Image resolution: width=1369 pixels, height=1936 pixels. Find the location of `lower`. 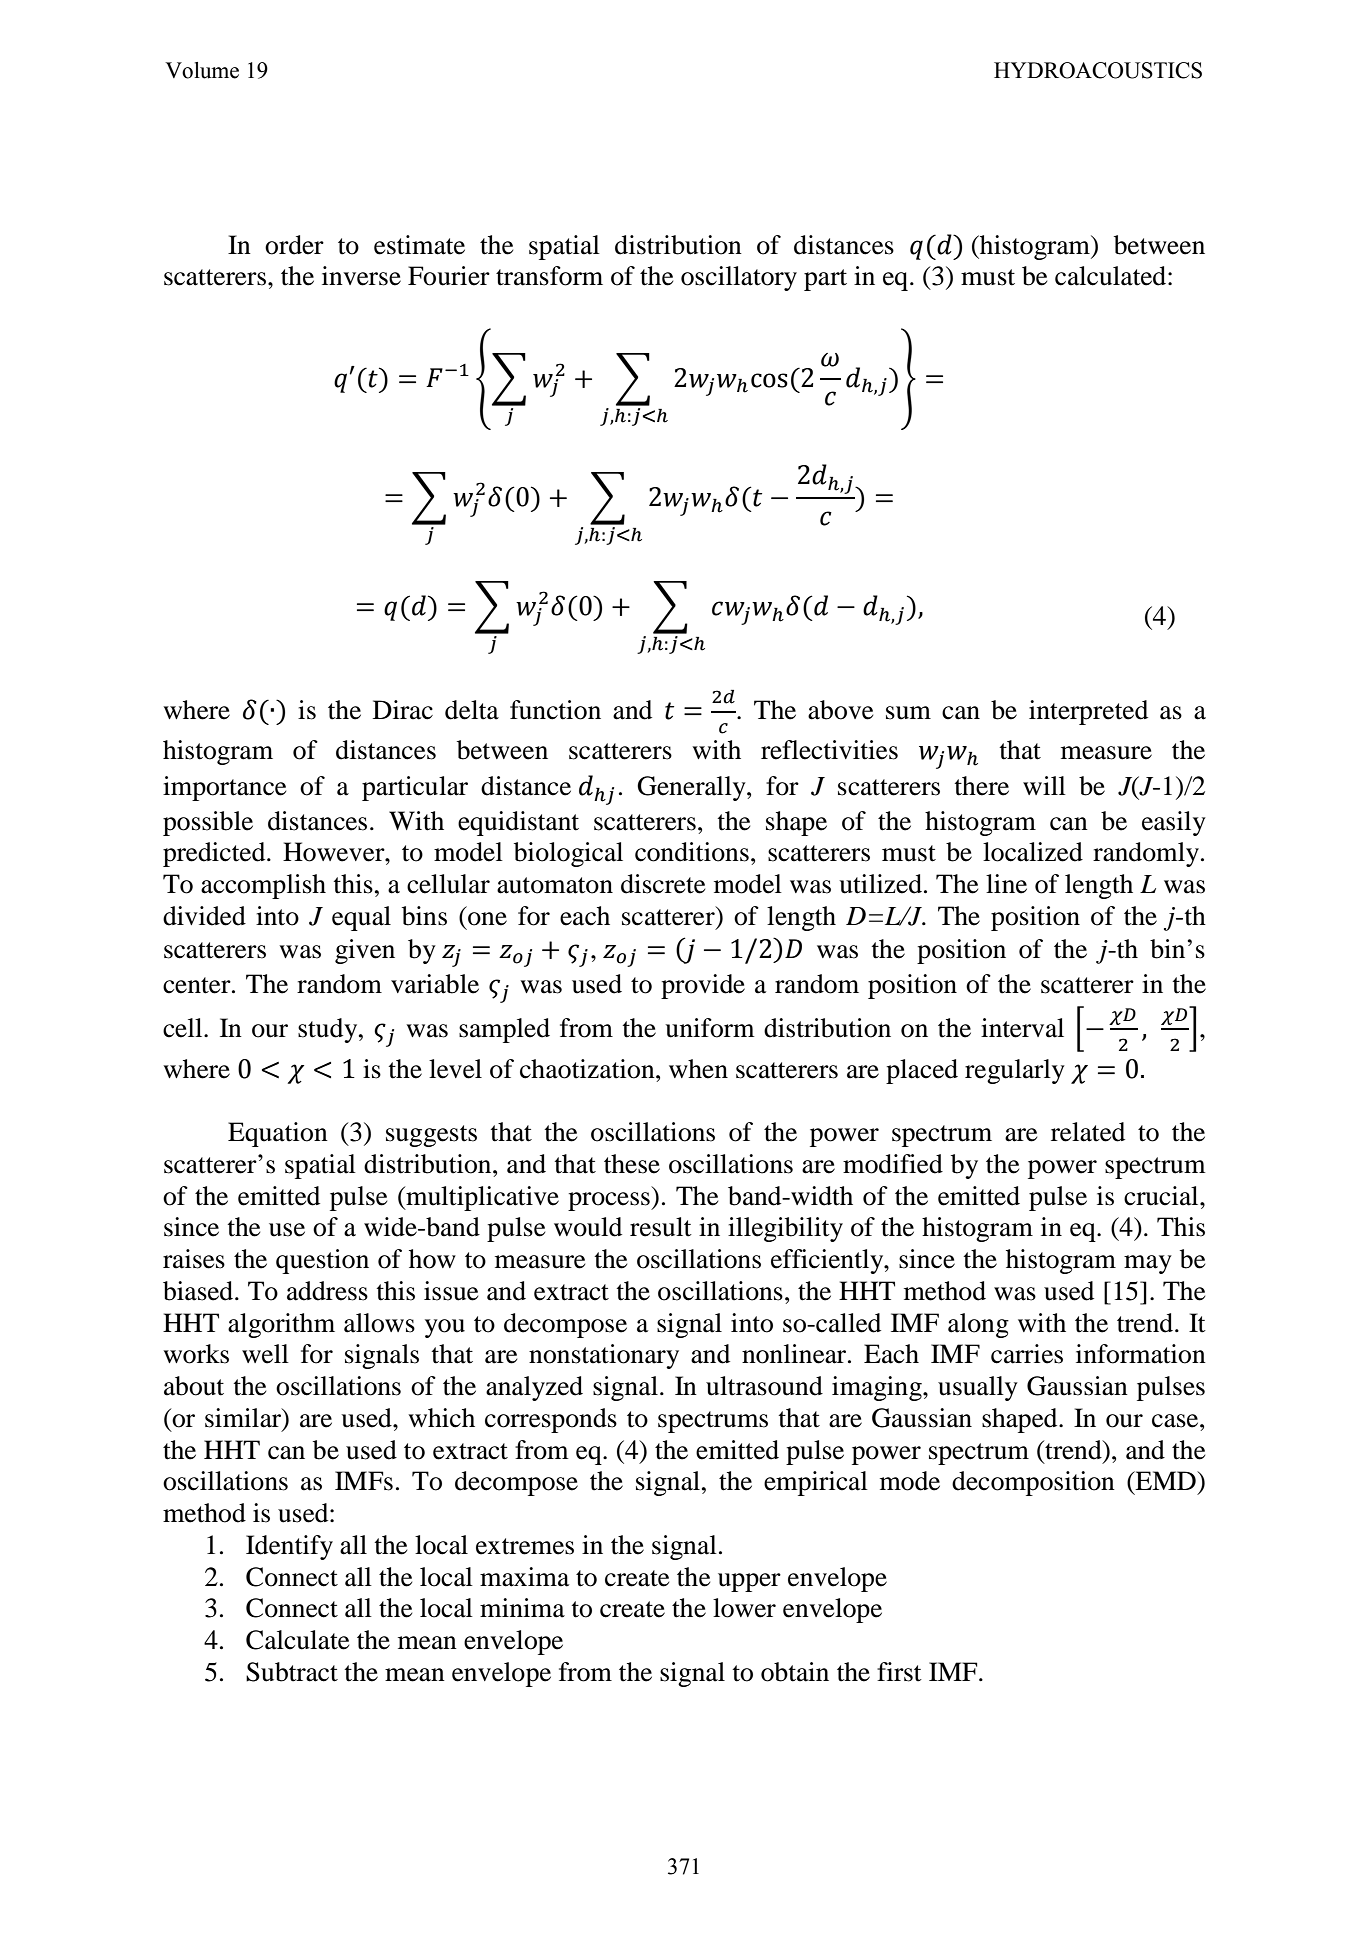

lower is located at coordinates (744, 1608).
